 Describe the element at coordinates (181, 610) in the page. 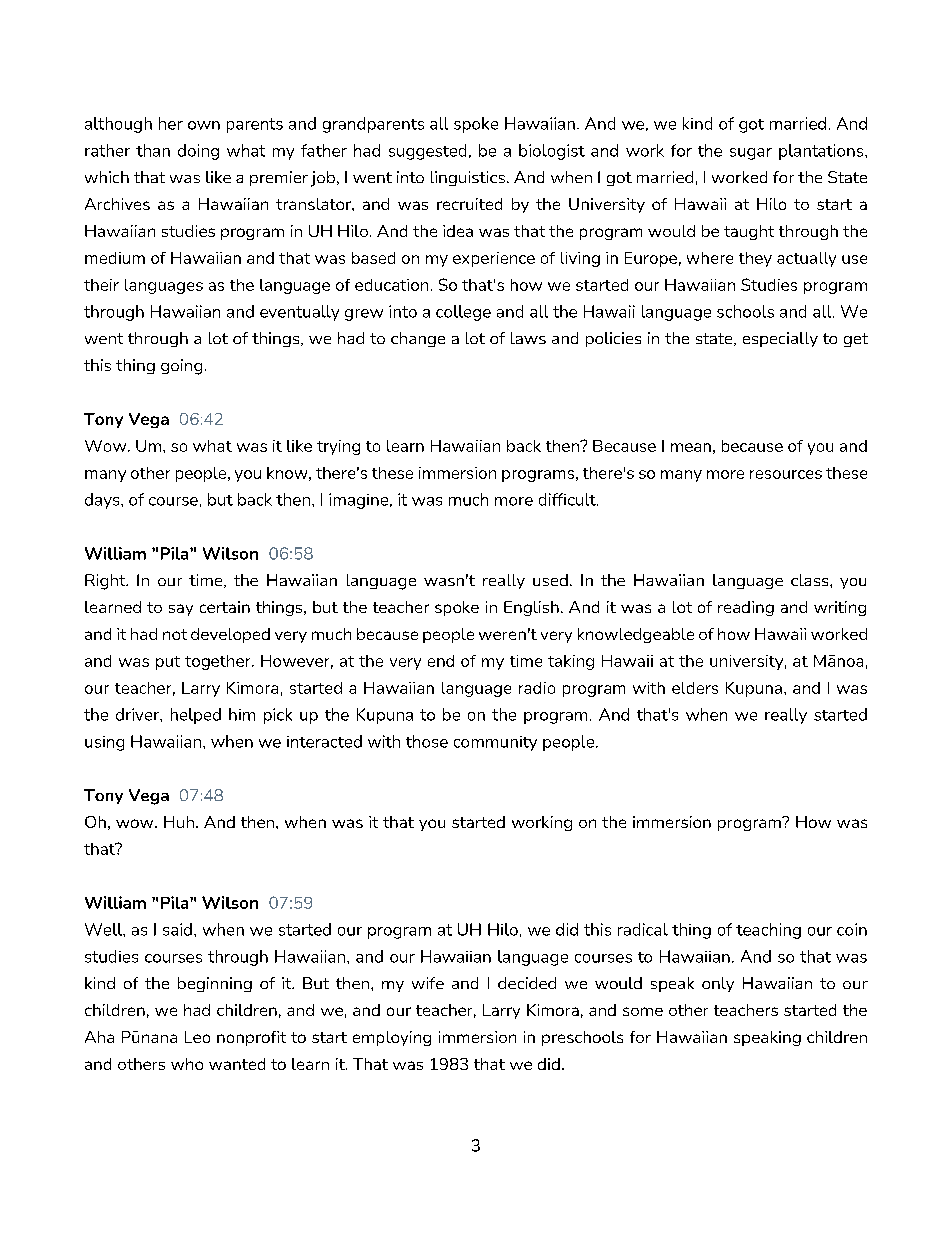

I see `say` at that location.
